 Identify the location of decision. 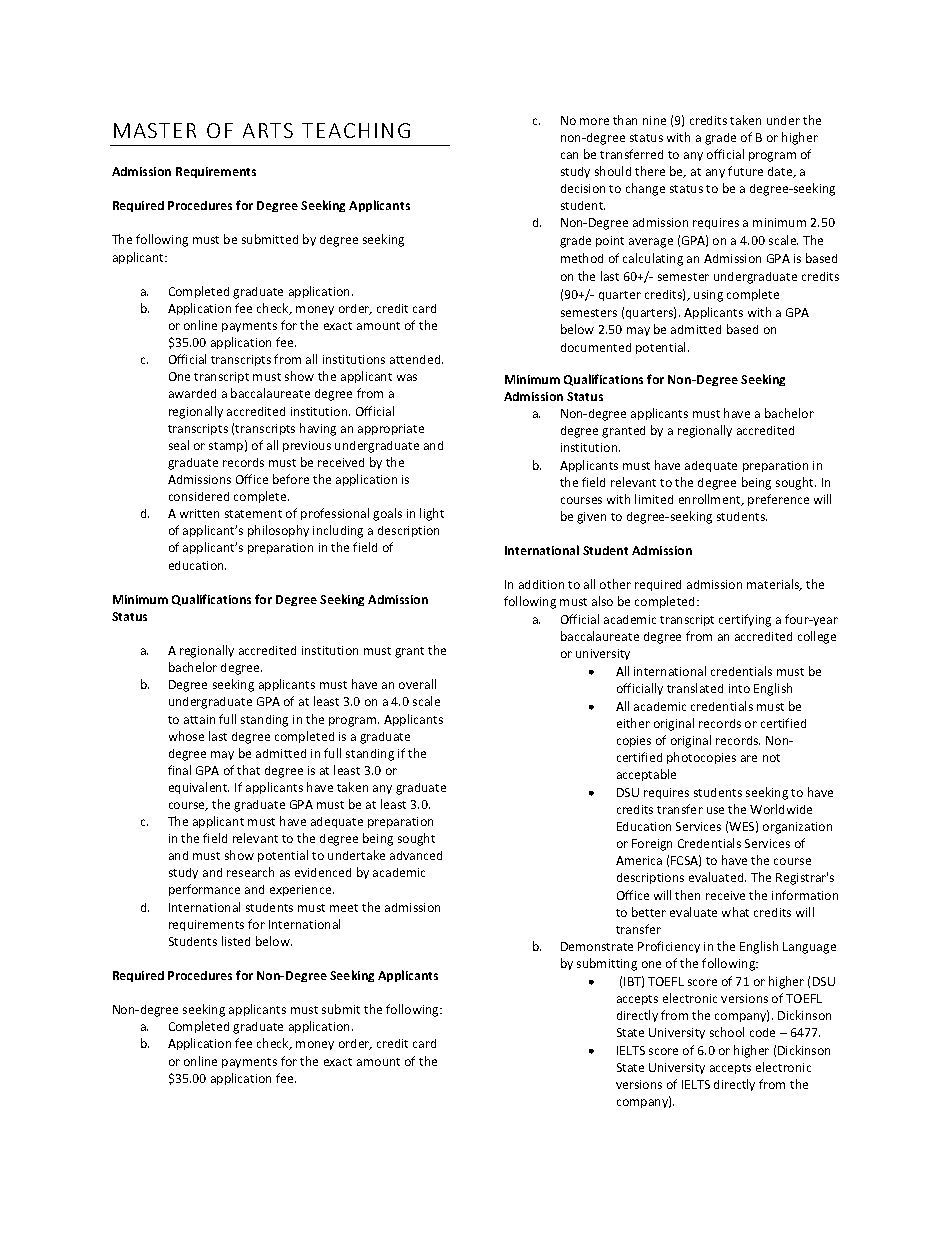
(583, 188).
